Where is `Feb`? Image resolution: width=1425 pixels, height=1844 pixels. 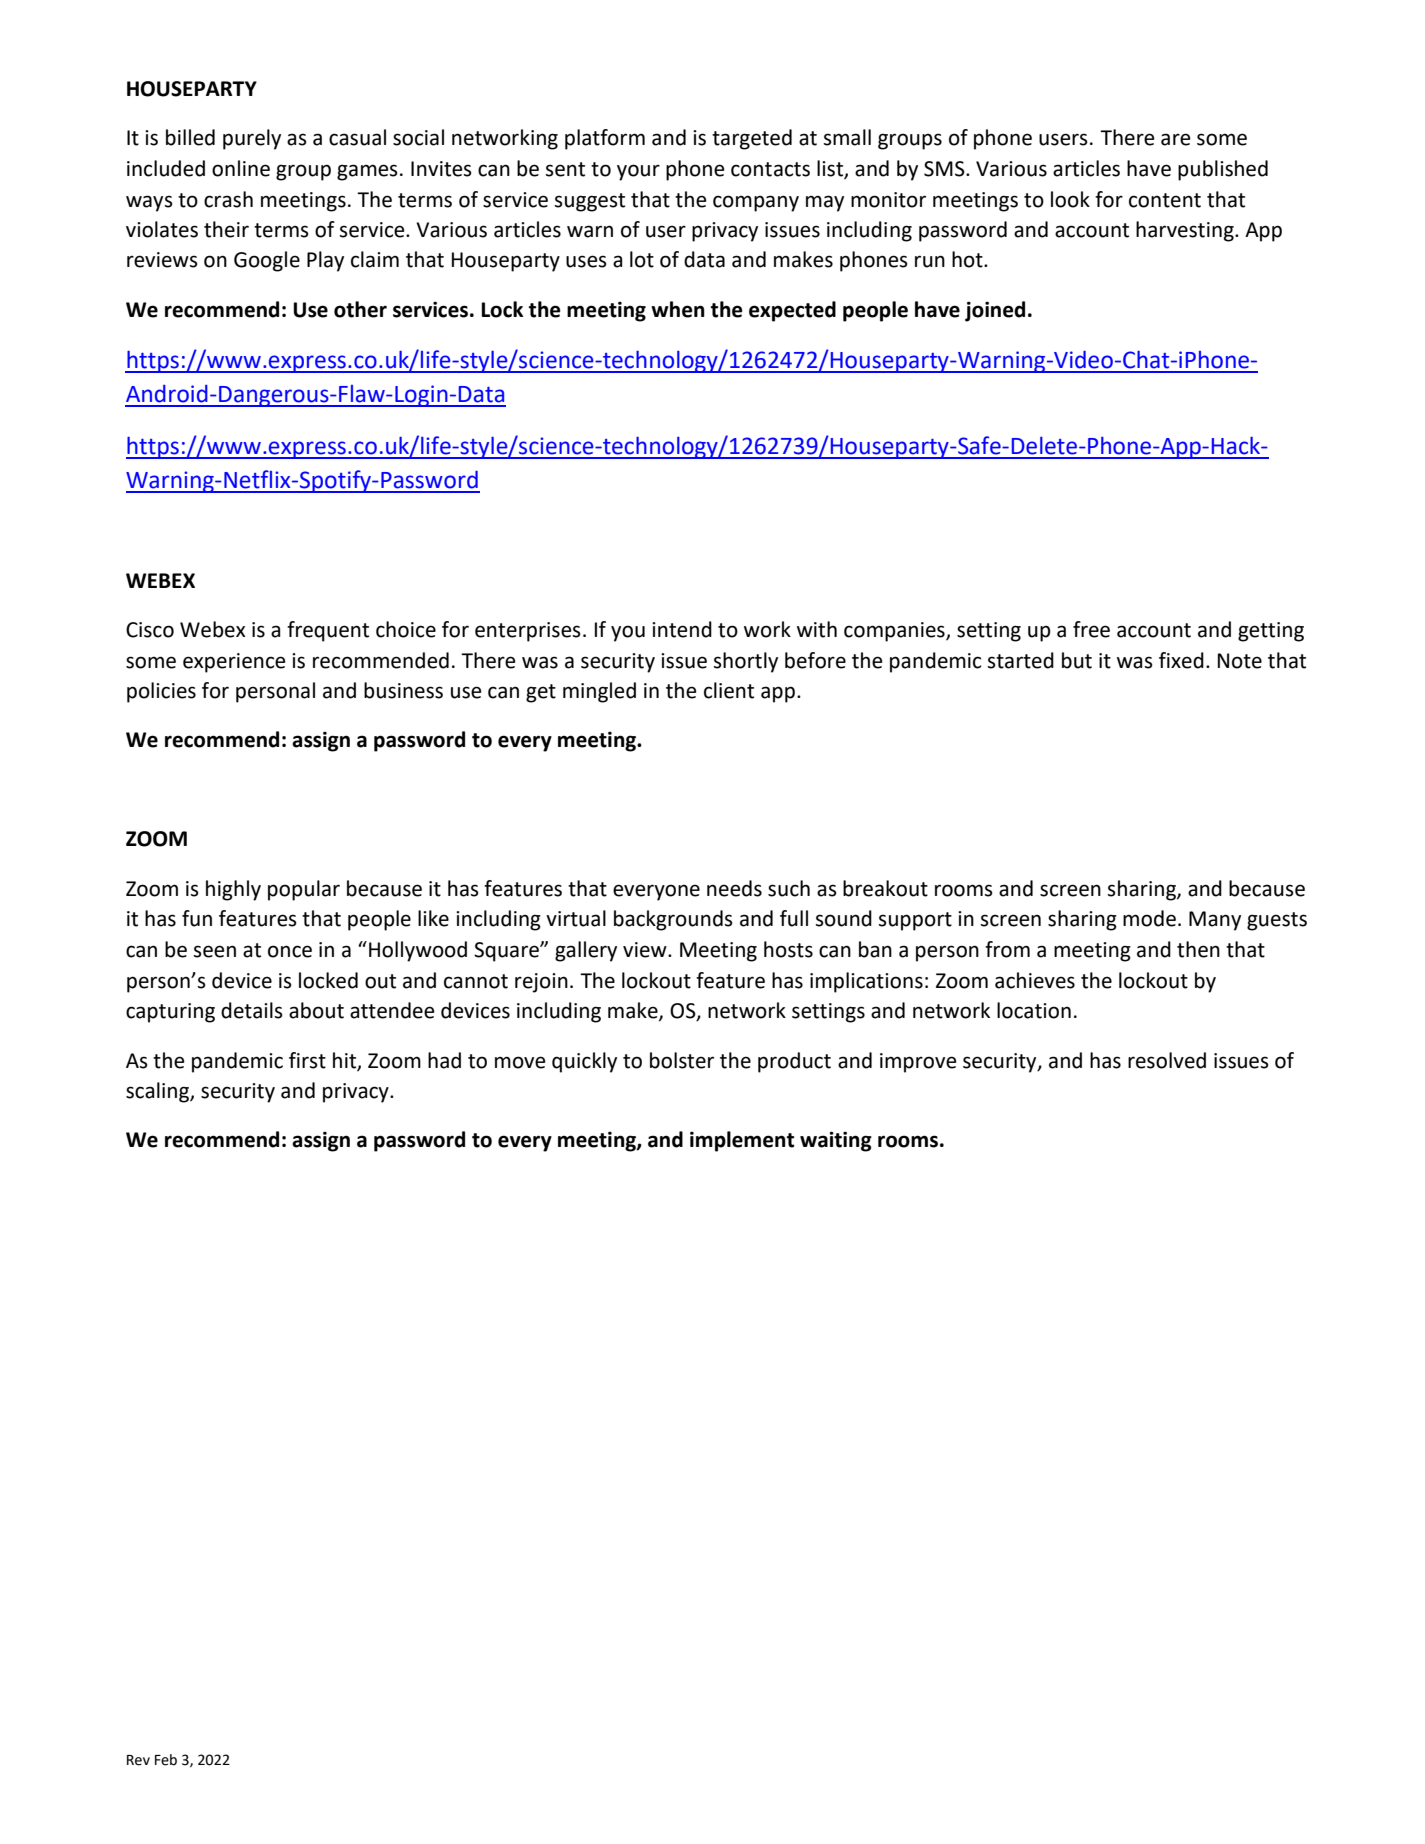 Feb is located at coordinates (166, 1760).
